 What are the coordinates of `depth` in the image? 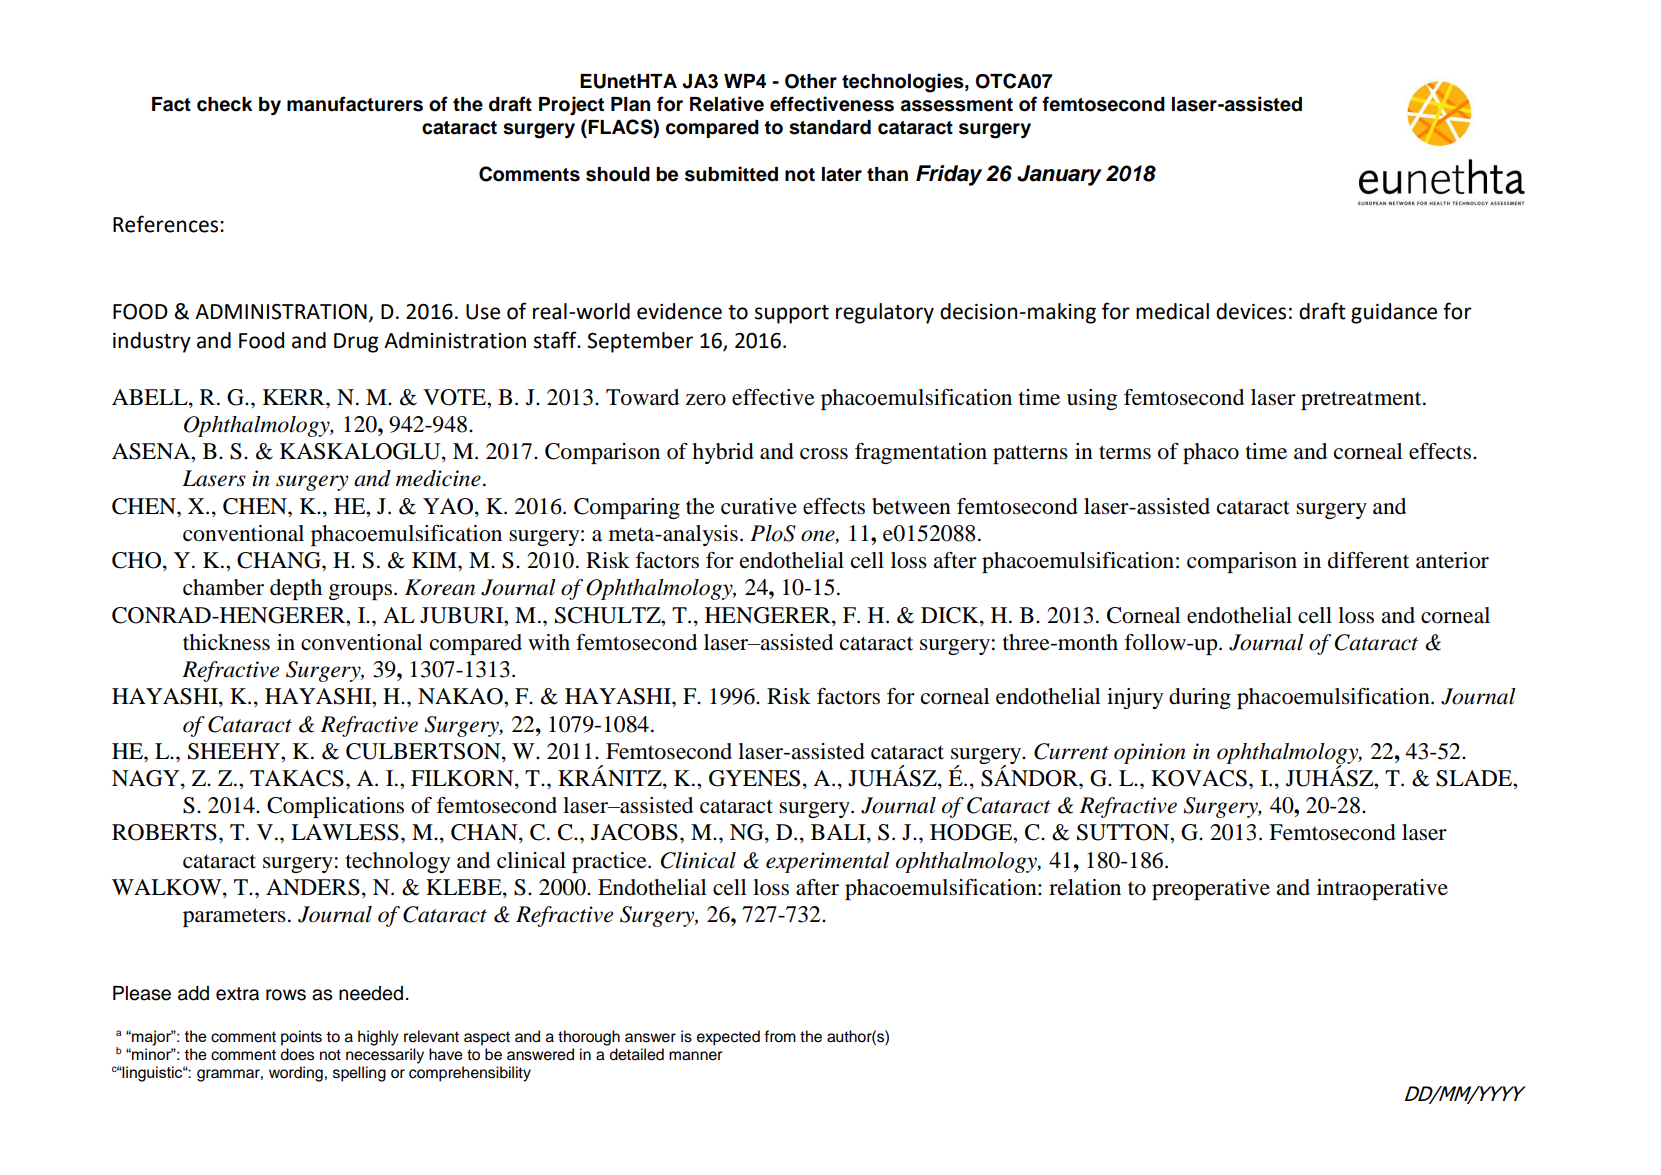 It's located at (296, 589).
